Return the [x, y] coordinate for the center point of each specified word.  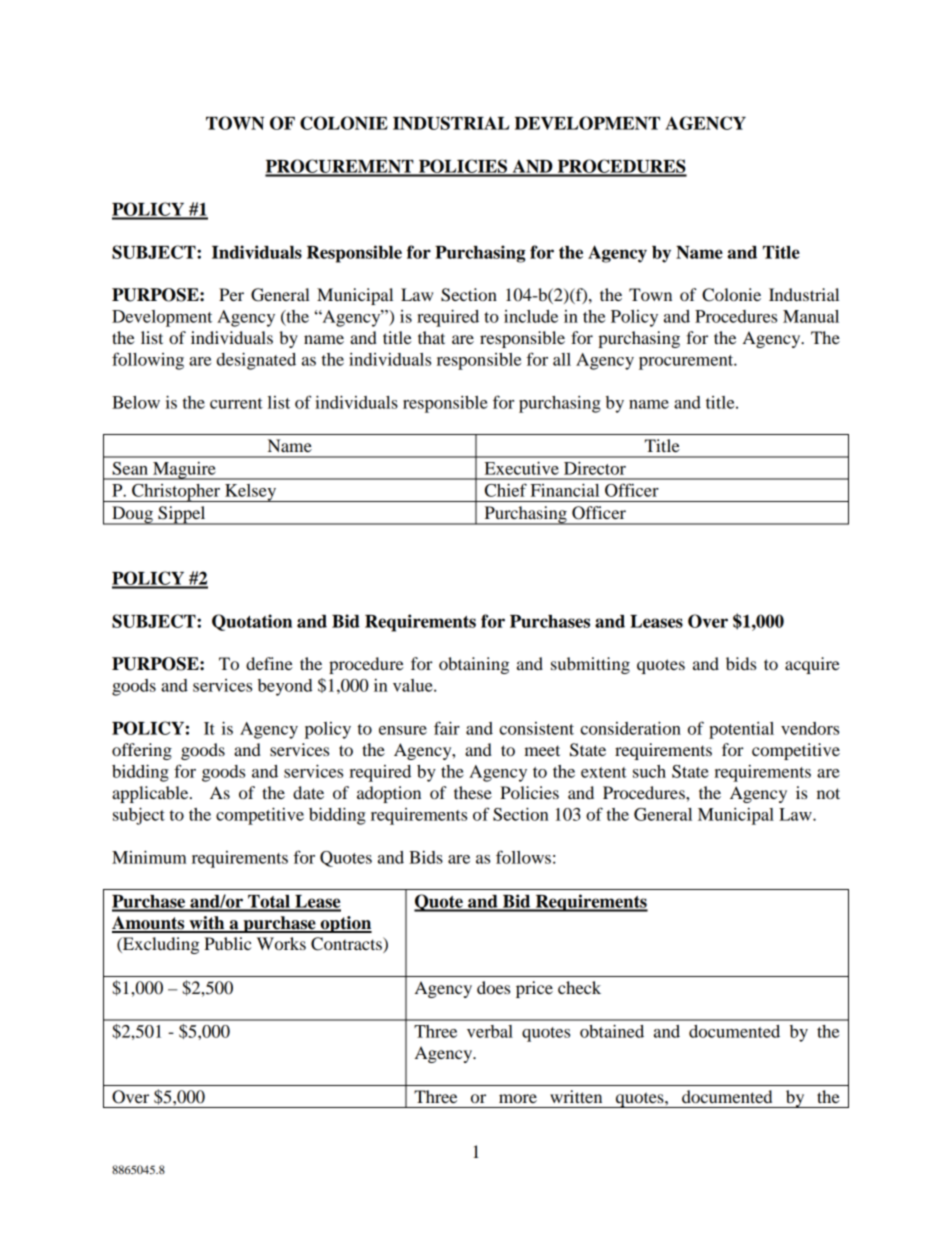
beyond [285, 687]
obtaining [474, 665]
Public [227, 943]
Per [231, 294]
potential [741, 730]
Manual [811, 316]
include [531, 316]
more [518, 1098]
